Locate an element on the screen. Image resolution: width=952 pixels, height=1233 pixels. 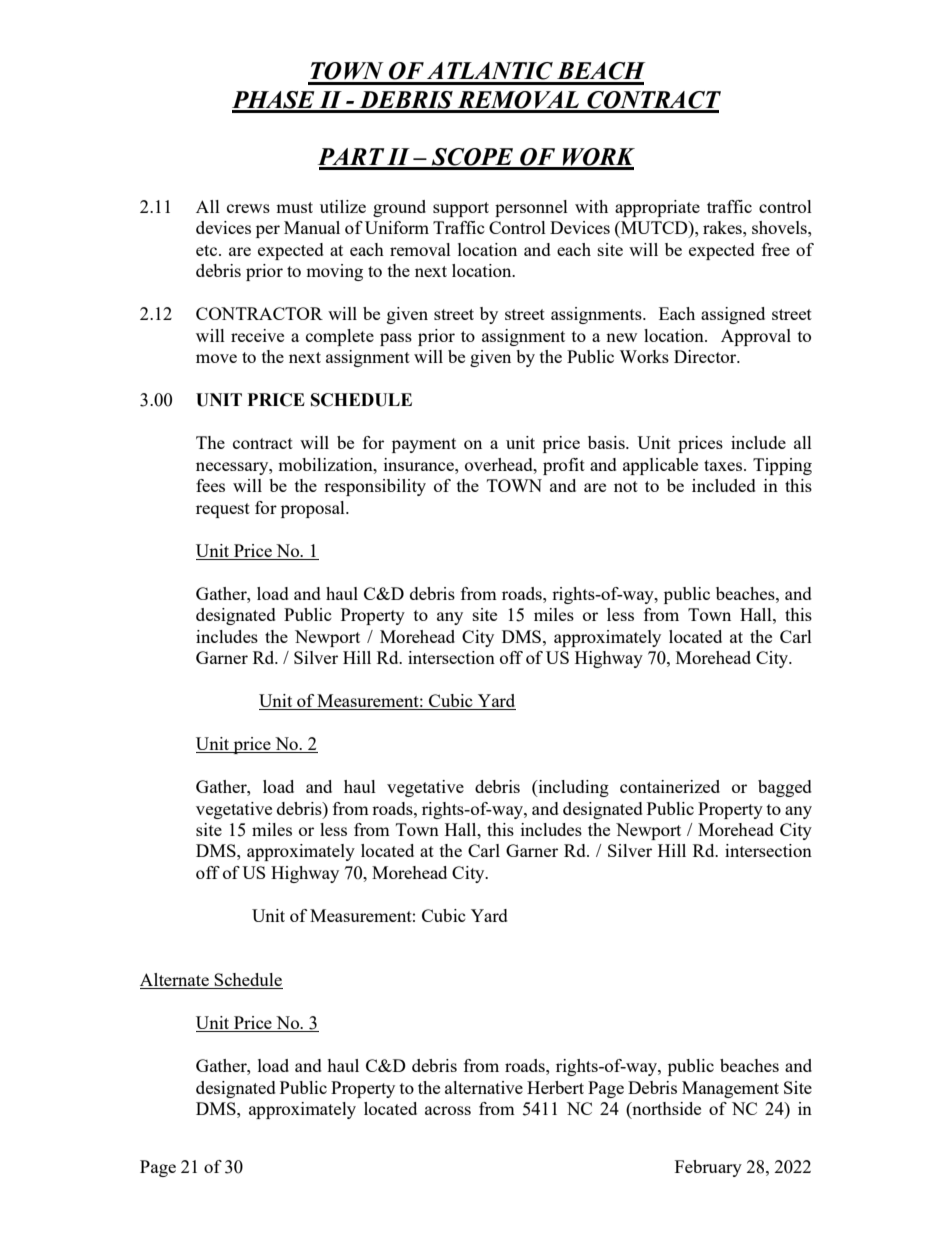
Management is located at coordinates (730, 1089).
